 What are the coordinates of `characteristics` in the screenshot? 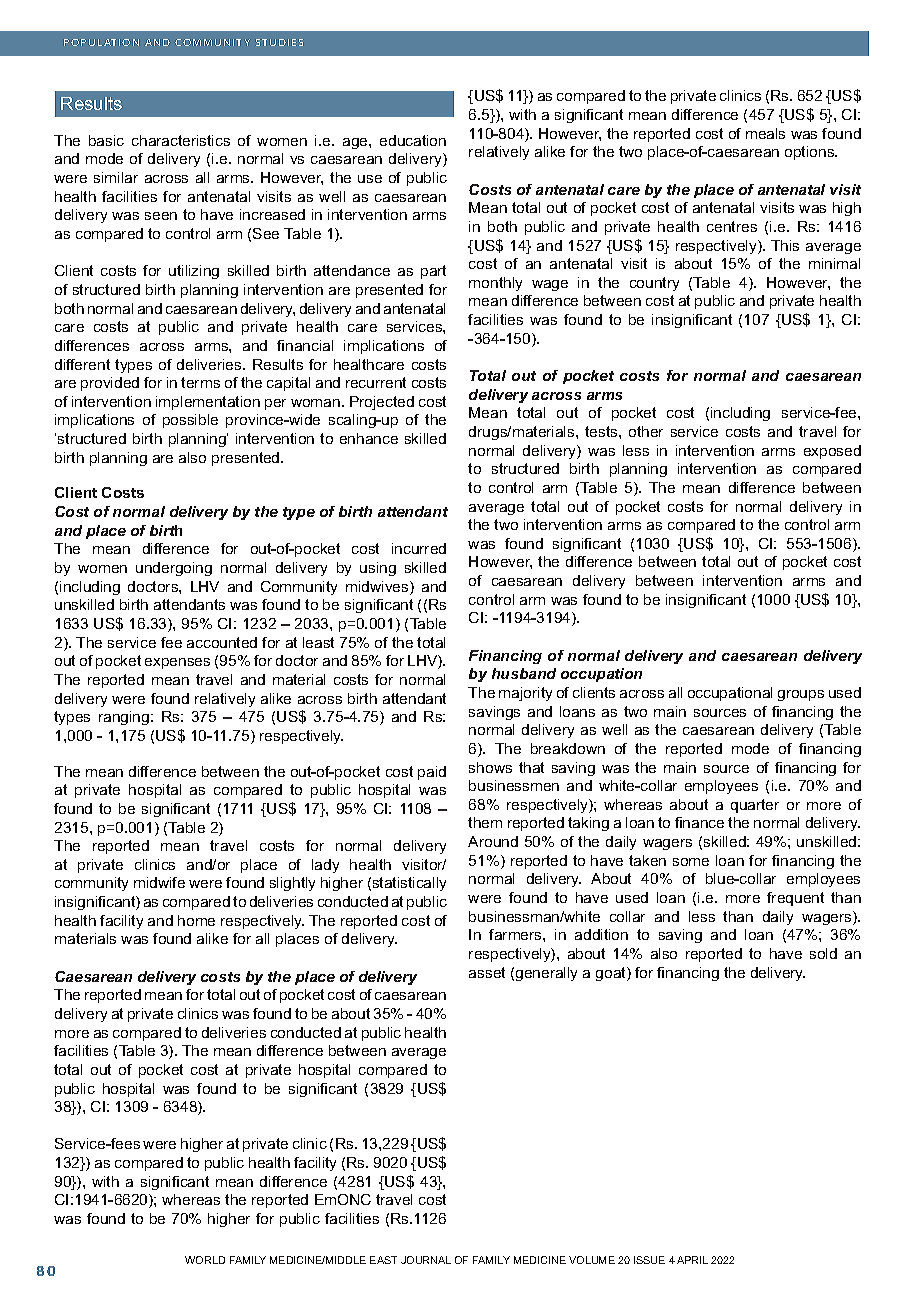 It's located at (181, 140).
